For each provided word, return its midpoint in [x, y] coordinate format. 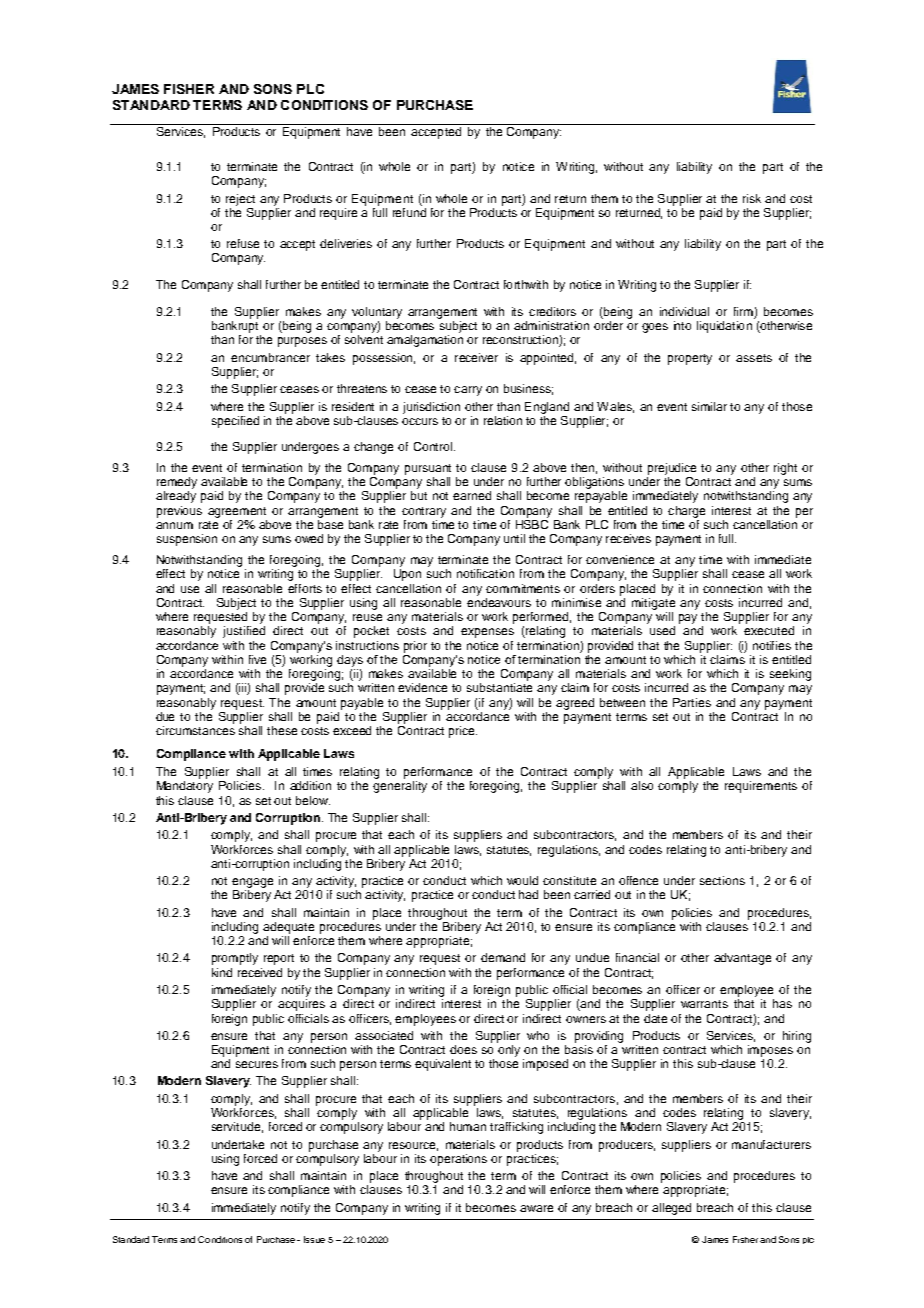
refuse [243, 243]
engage [252, 883]
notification [485, 573]
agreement [237, 512]
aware [536, 1208]
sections [722, 880]
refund [409, 211]
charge [686, 512]
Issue [314, 1239]
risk [752, 198]
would [522, 880]
